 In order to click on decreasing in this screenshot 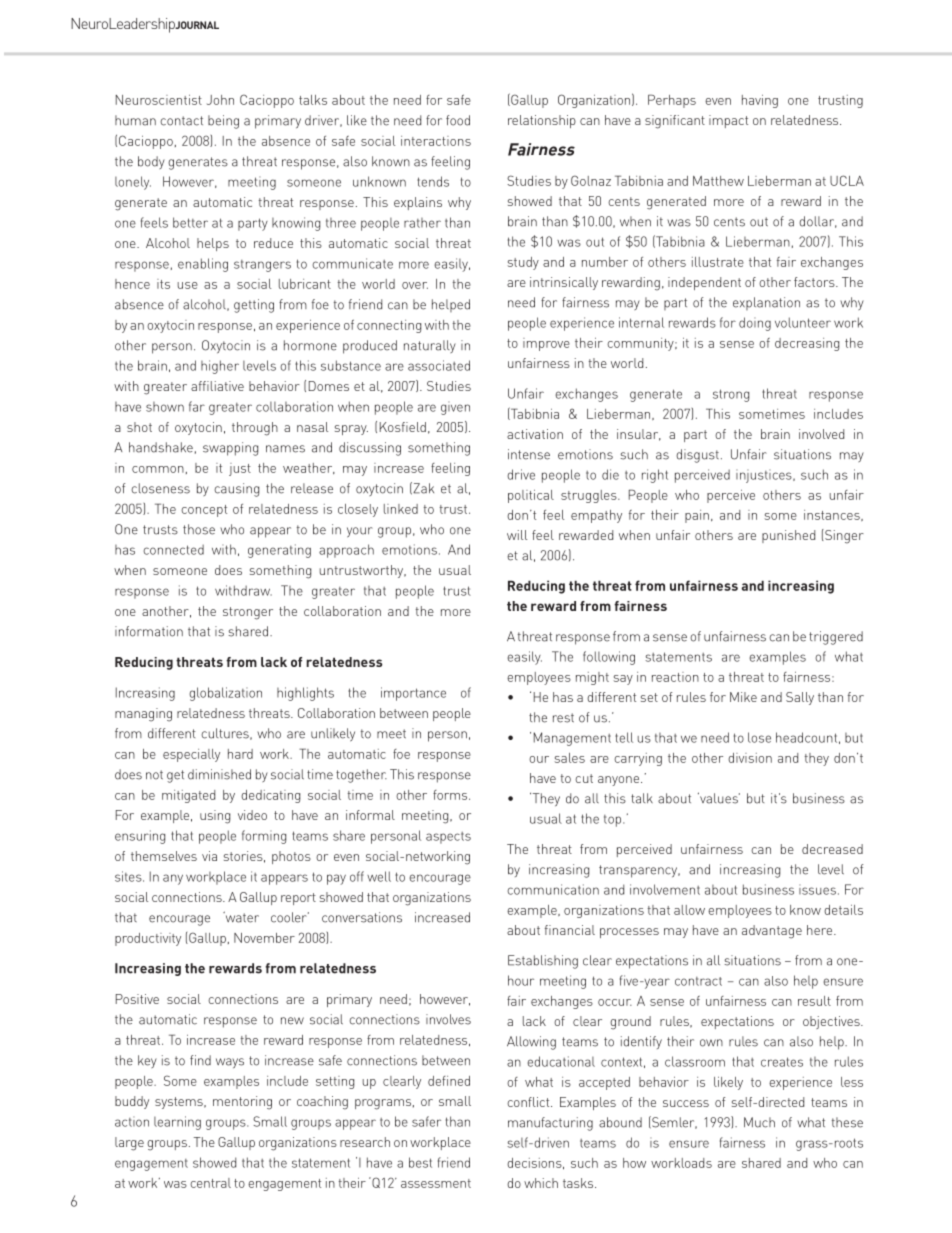, I will do `click(807, 344)`.
